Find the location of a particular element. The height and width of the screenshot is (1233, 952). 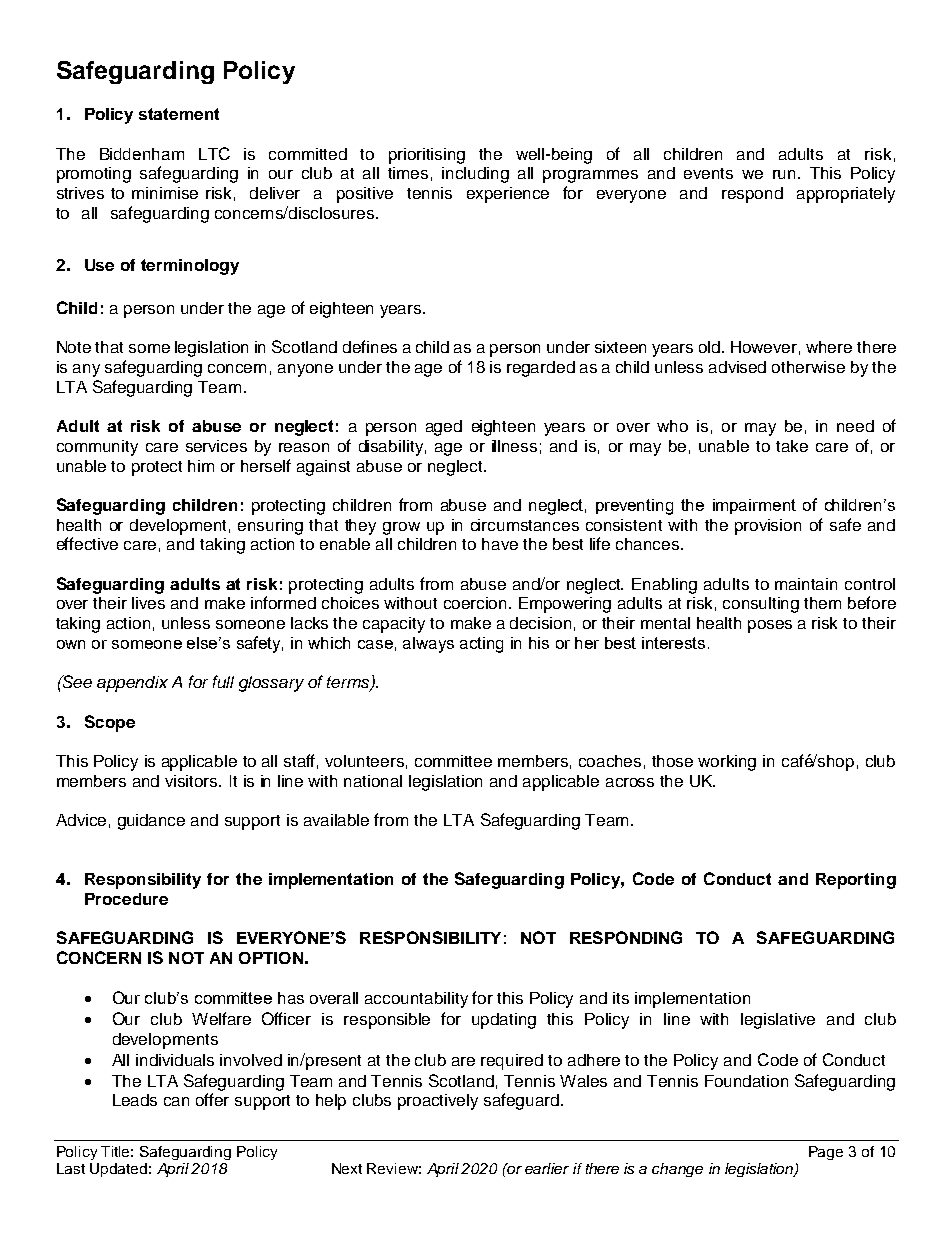

run is located at coordinates (786, 174).
